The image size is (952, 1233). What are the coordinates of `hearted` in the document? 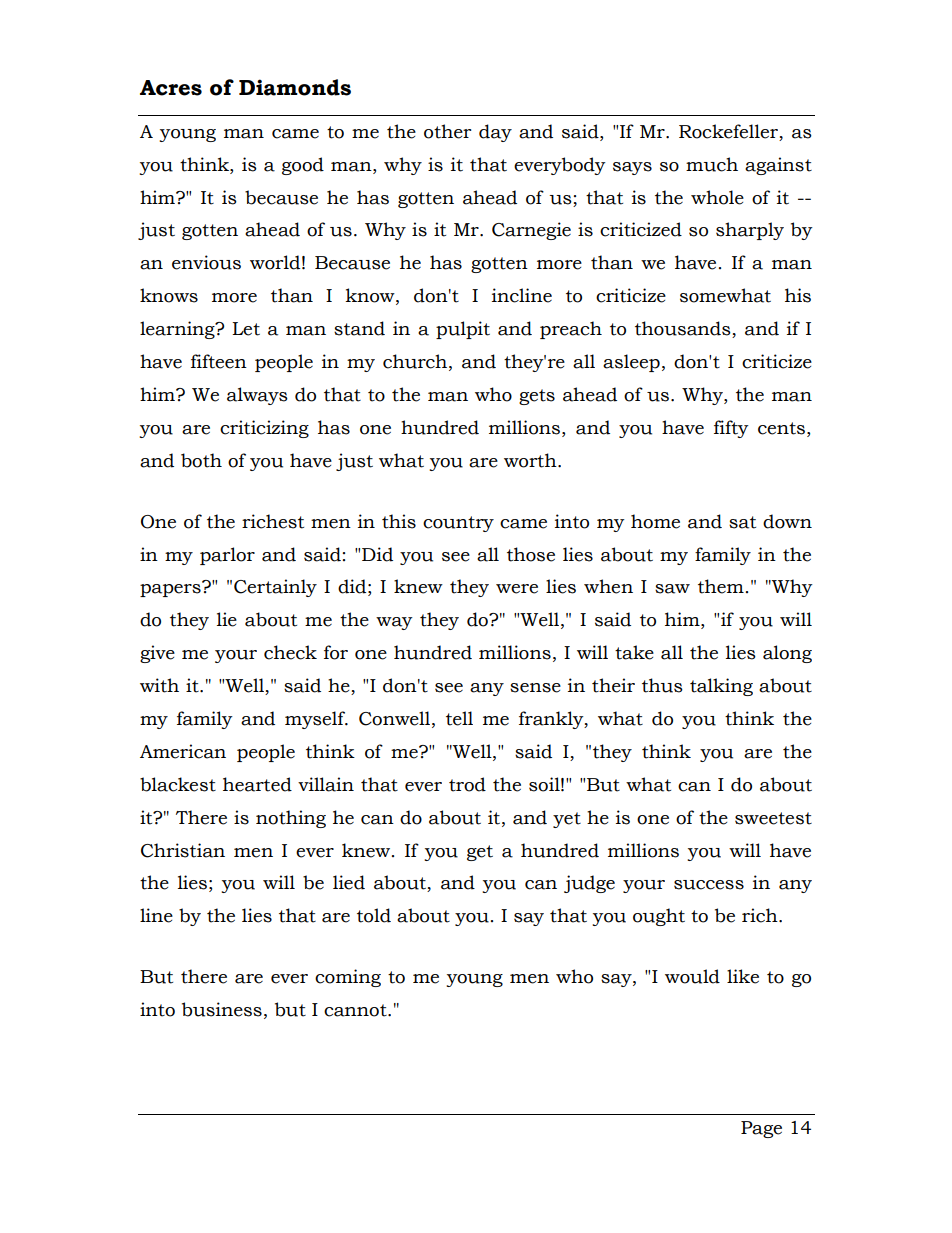 It's located at (257, 784).
